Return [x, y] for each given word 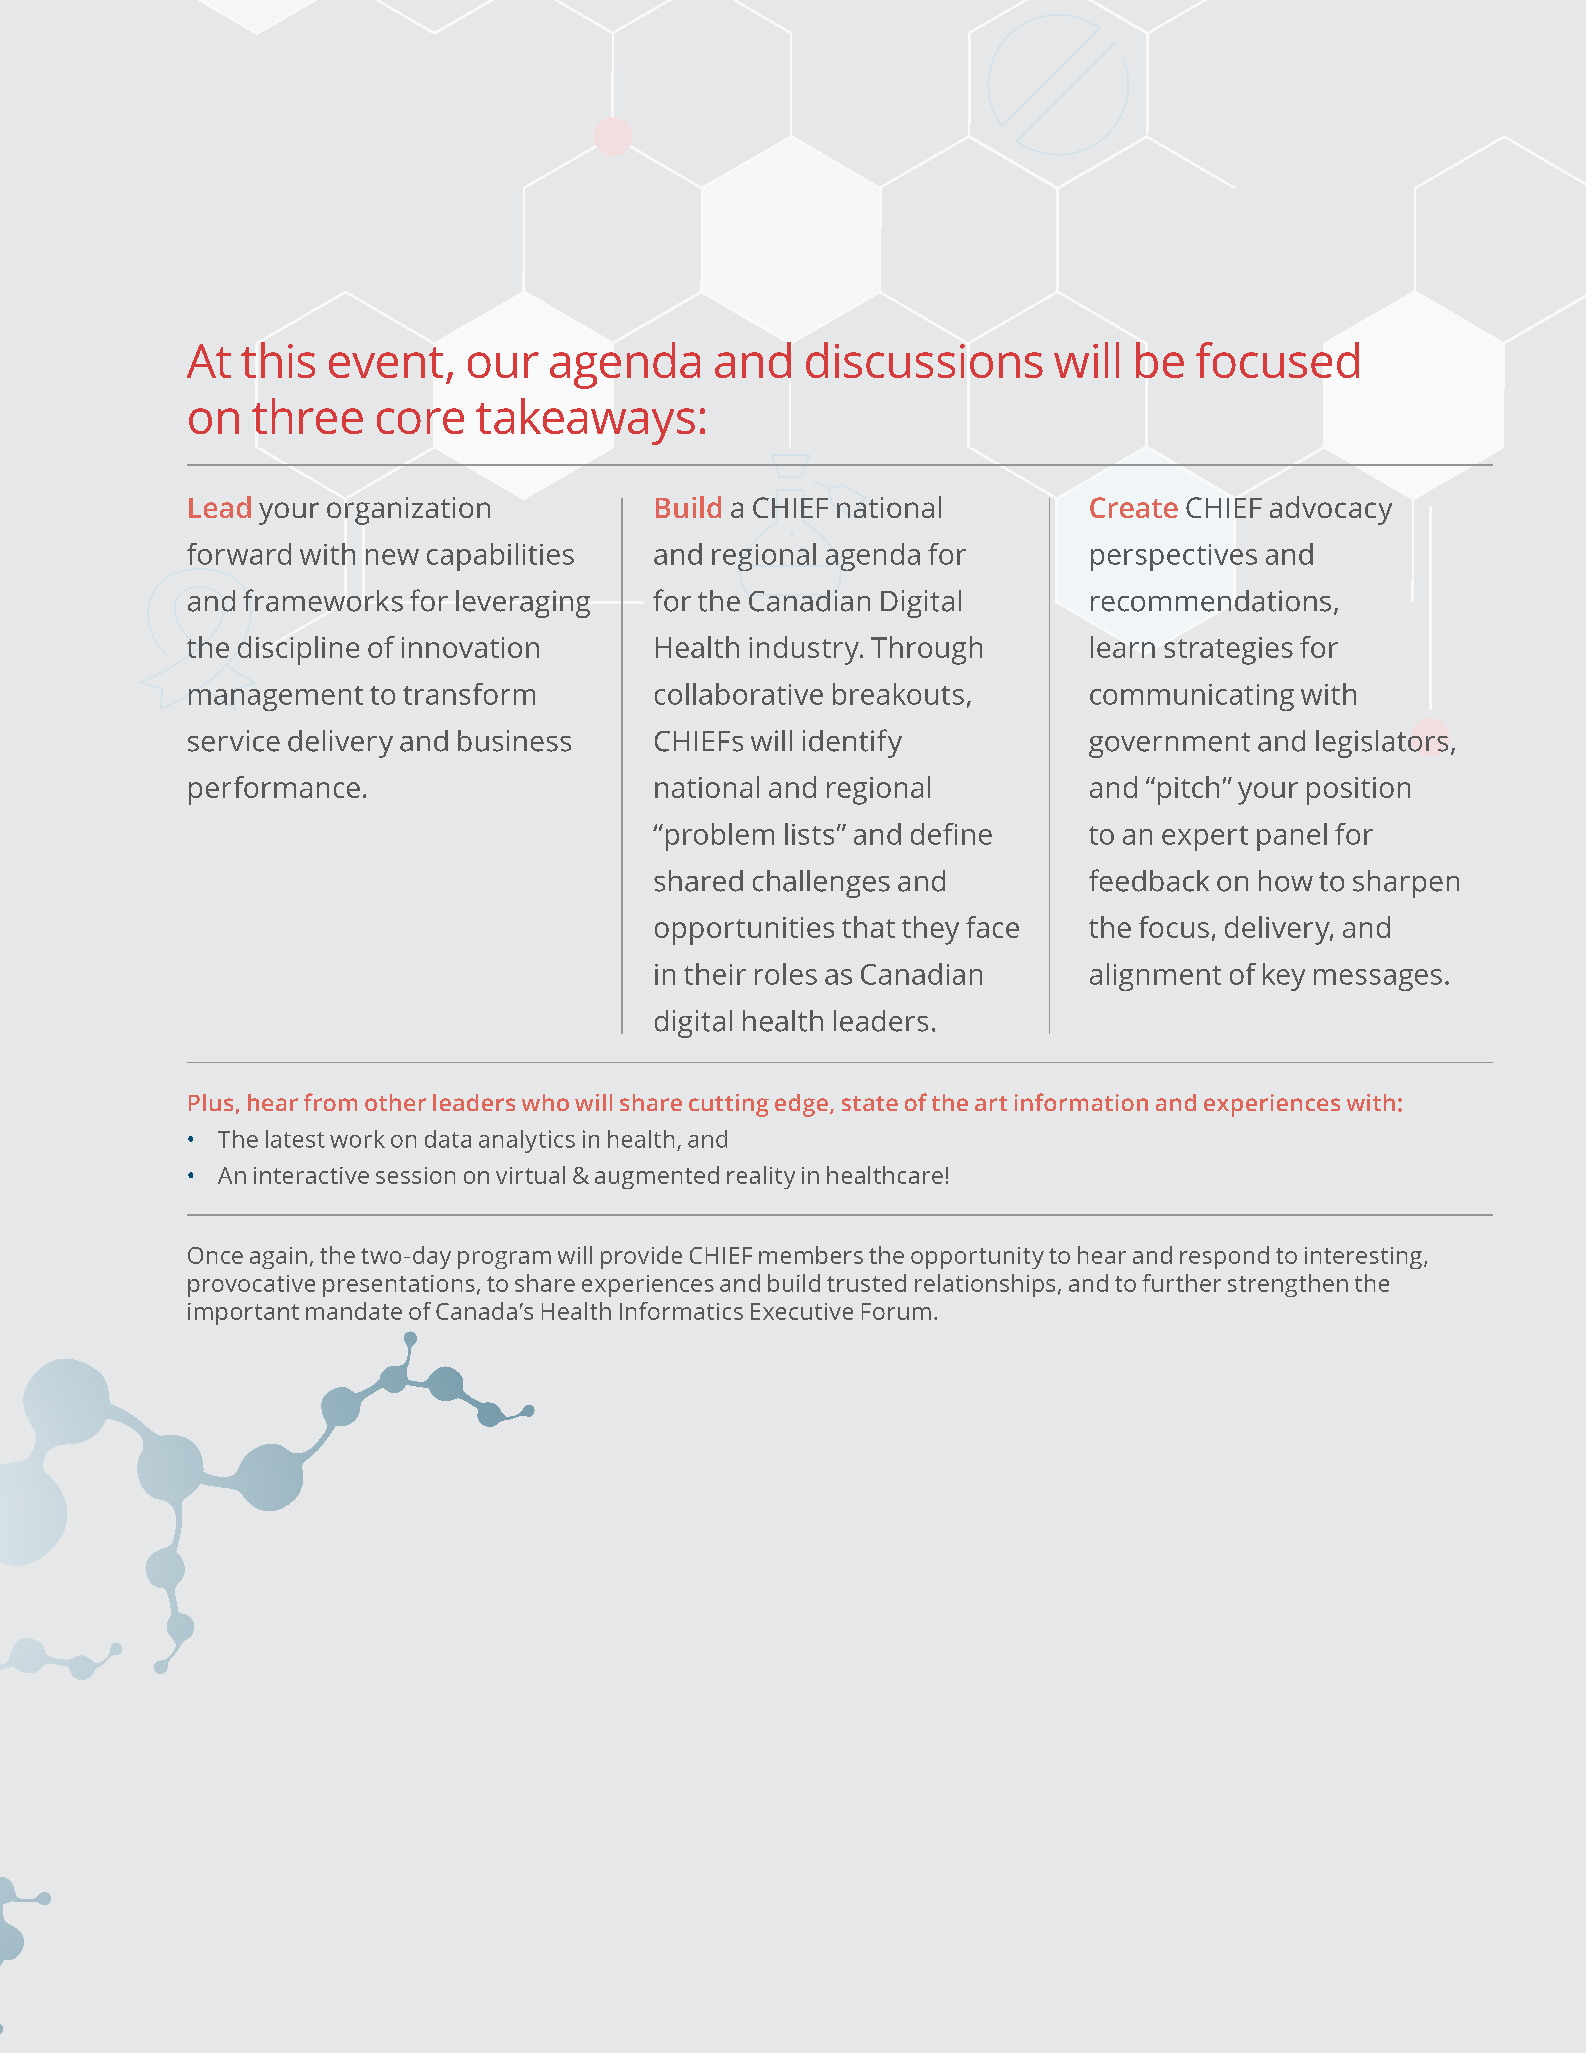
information [1081, 1102]
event [386, 362]
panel [1292, 837]
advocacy [1331, 510]
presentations [399, 1286]
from [330, 1102]
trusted [866, 1283]
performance [274, 790]
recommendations [1211, 601]
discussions [924, 360]
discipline [298, 650]
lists [809, 834]
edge [801, 1105]
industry [805, 650]
